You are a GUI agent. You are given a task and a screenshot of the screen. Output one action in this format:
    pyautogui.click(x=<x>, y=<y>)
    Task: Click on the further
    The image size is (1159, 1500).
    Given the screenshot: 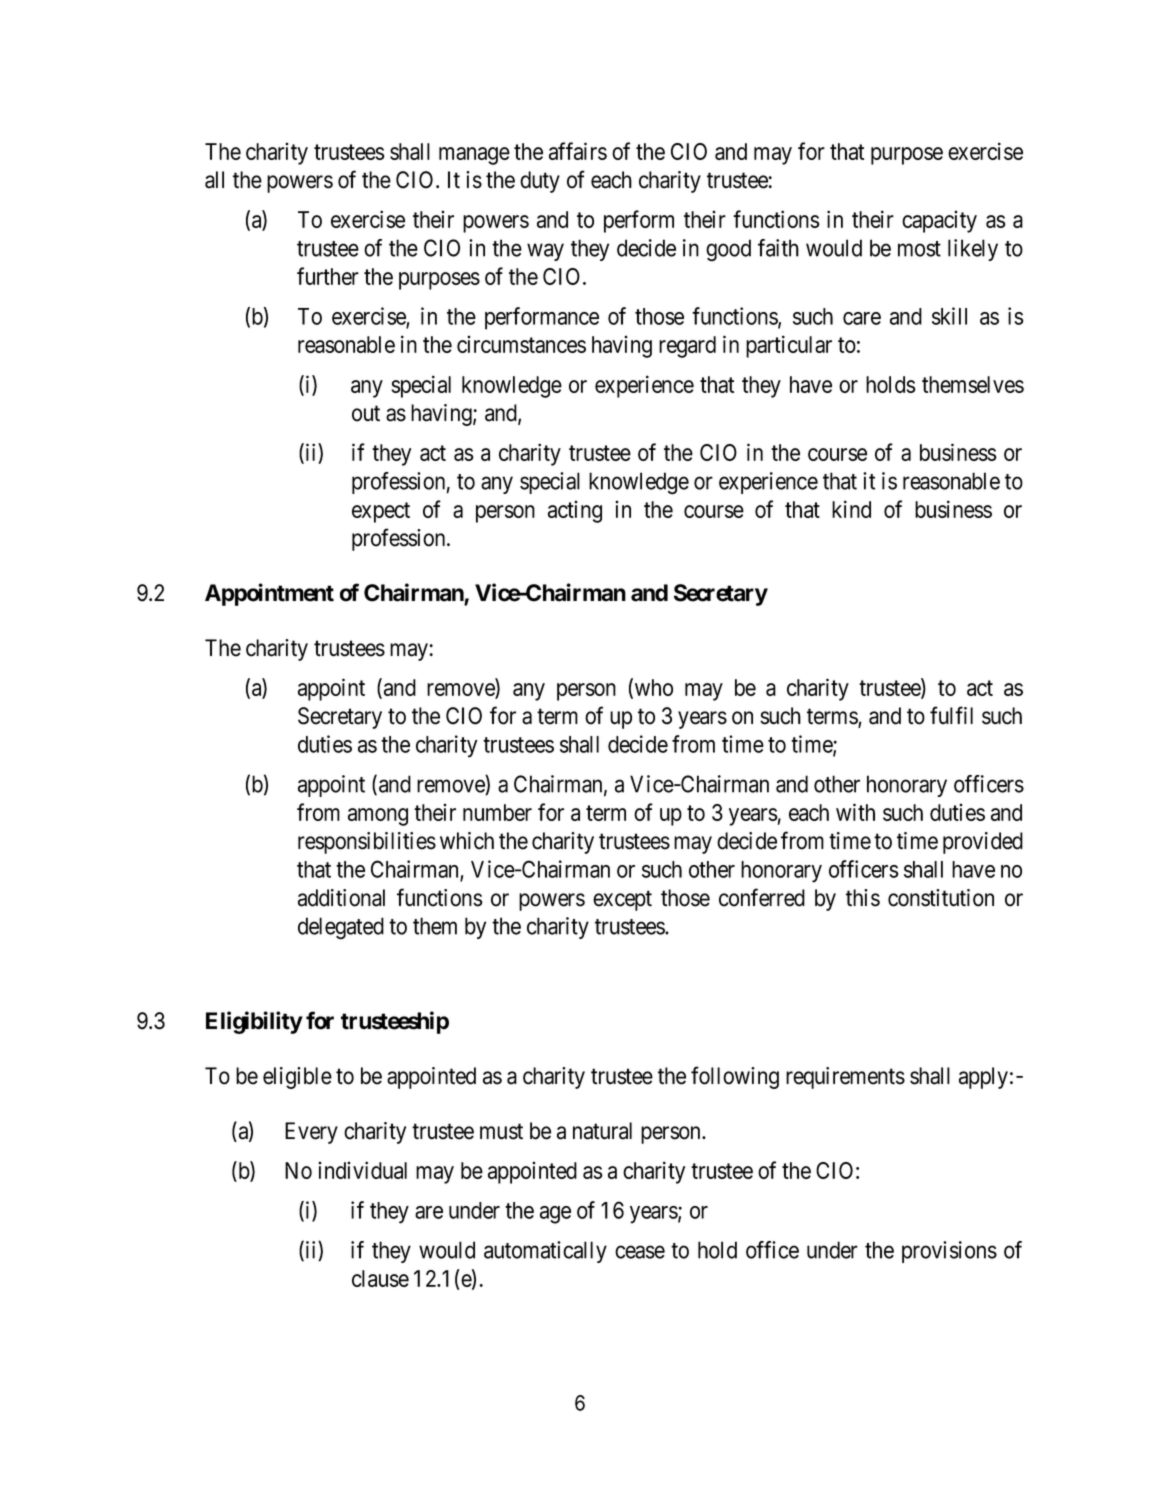 What is the action you would take?
    pyautogui.click(x=328, y=276)
